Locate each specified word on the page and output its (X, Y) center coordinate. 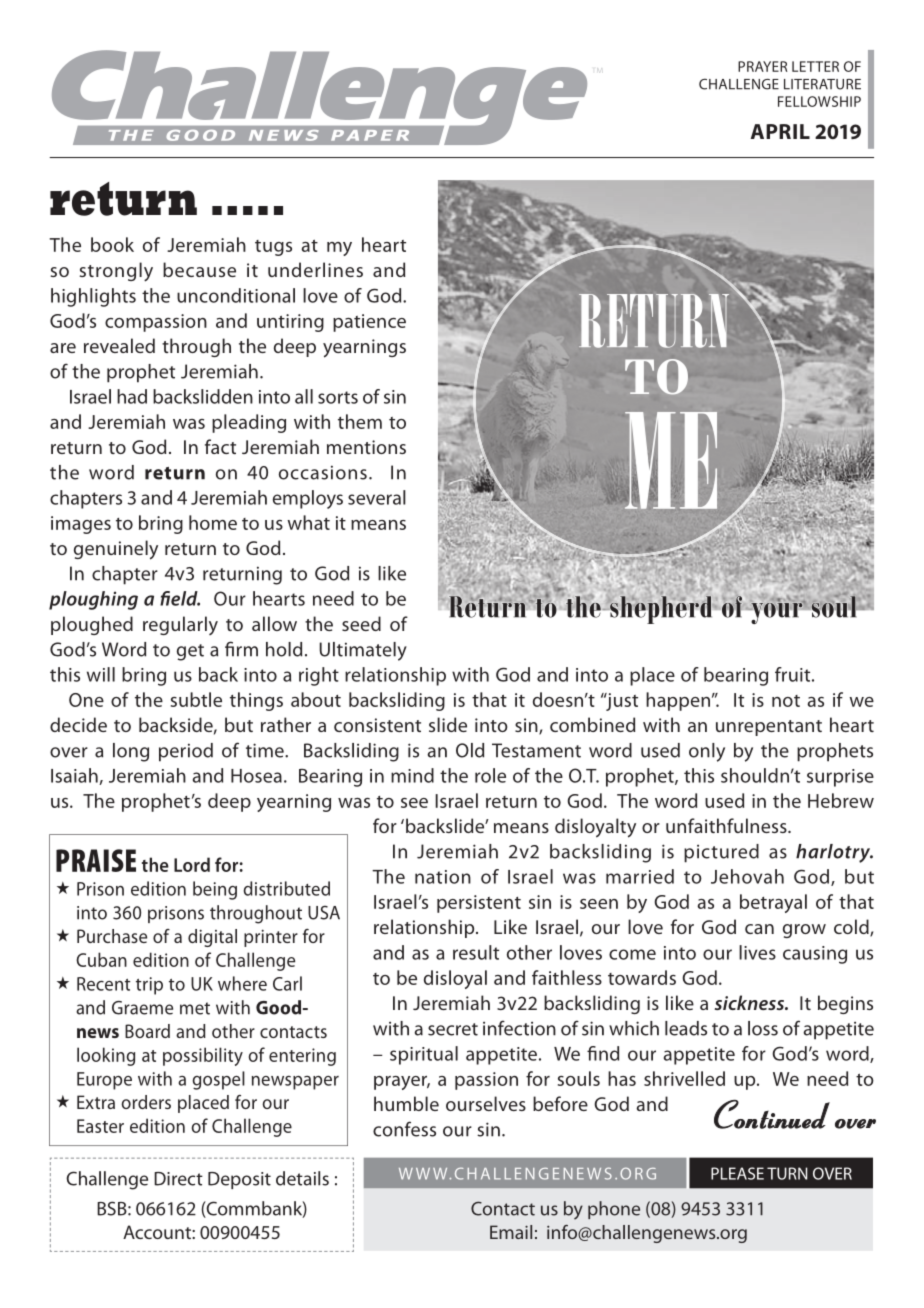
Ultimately (363, 651)
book (112, 244)
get (190, 652)
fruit (794, 674)
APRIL (780, 131)
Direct (178, 1179)
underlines (315, 269)
